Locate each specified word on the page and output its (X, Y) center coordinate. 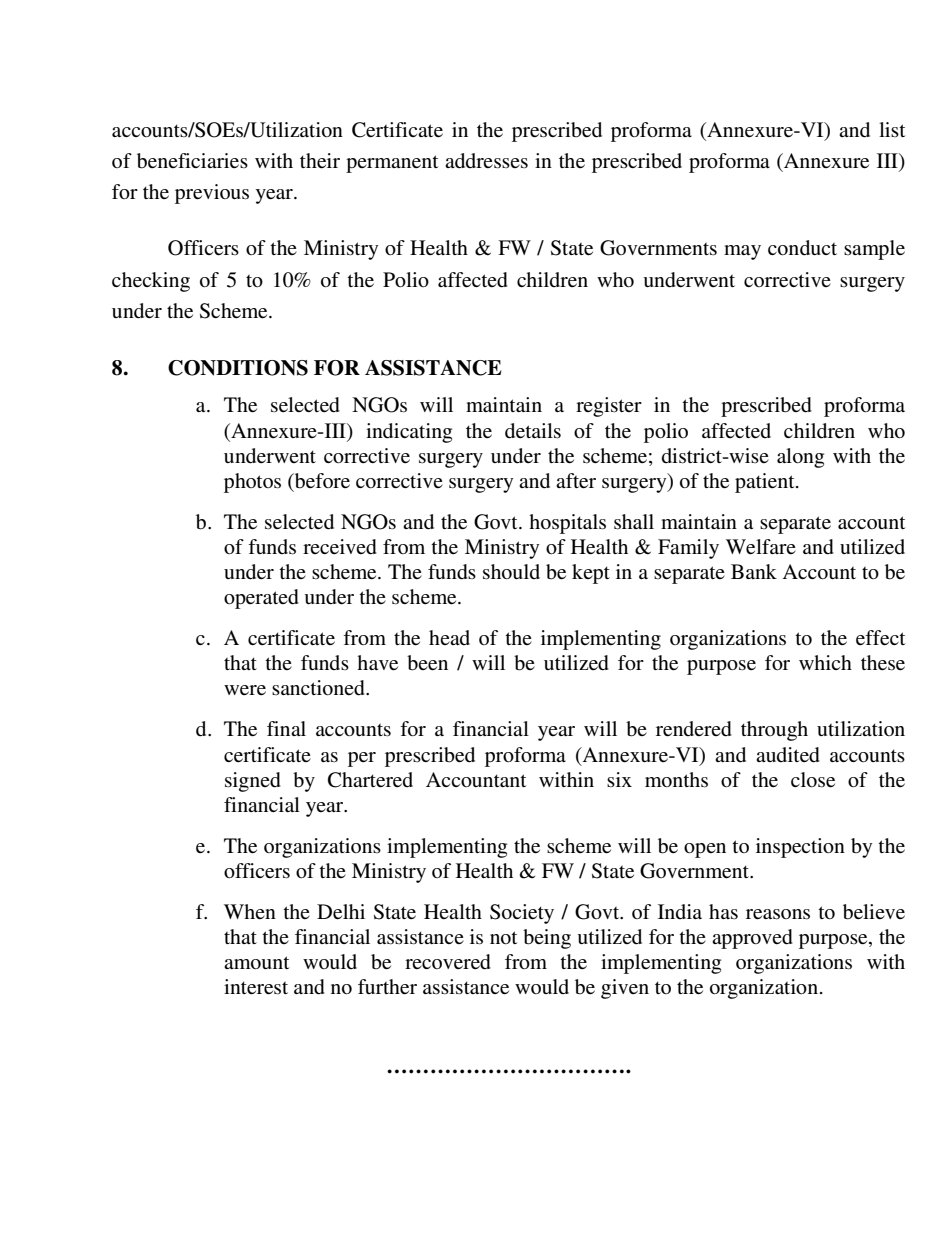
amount (256, 963)
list (892, 129)
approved (752, 939)
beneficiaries (192, 161)
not (503, 938)
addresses (486, 161)
